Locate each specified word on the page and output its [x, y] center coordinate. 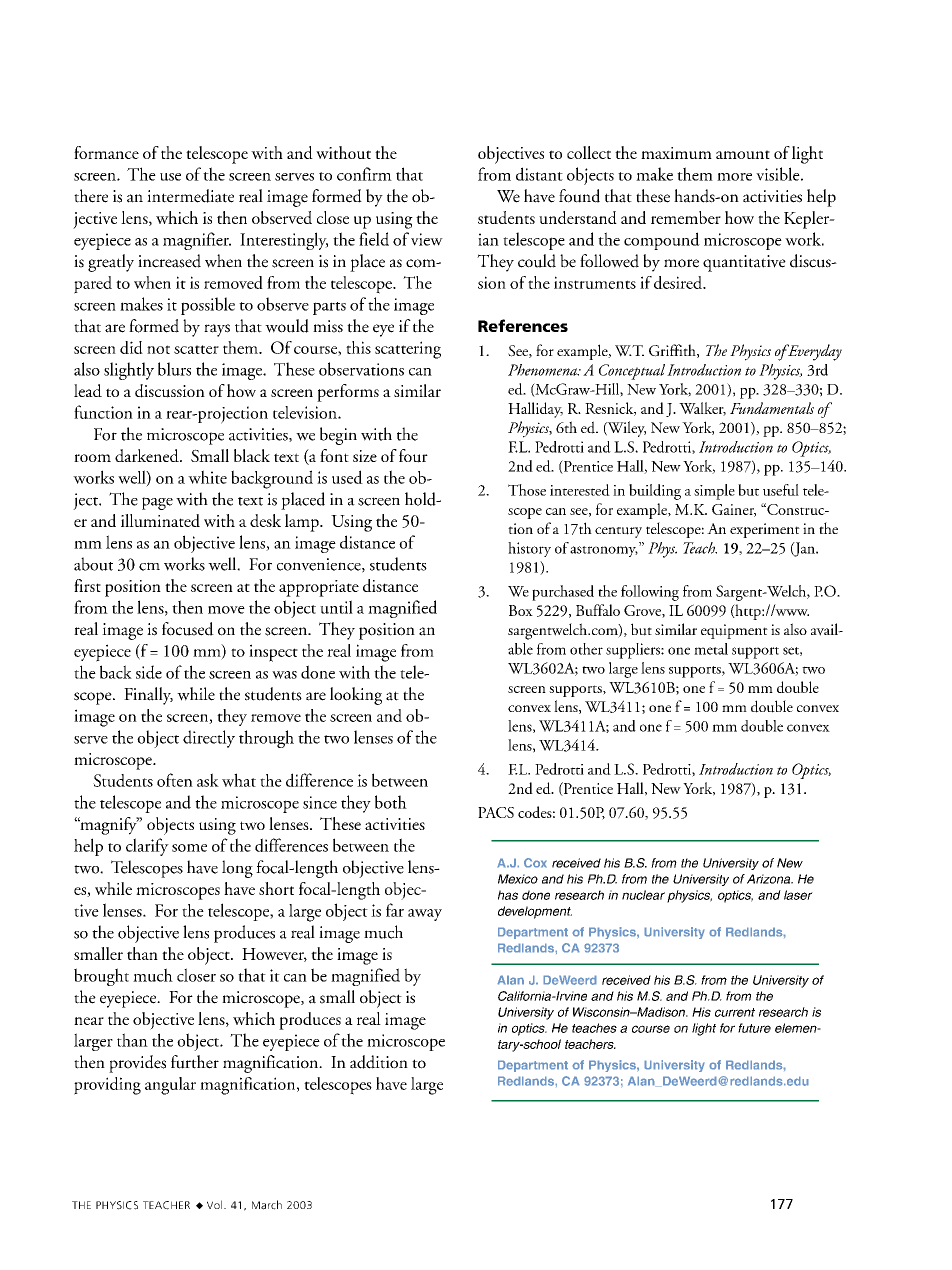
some [189, 848]
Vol [214, 1204]
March [267, 1205]
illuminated [160, 520]
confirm [364, 174]
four [413, 456]
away [425, 915]
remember [686, 217]
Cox [535, 863]
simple [714, 492]
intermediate [190, 196]
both [391, 802]
